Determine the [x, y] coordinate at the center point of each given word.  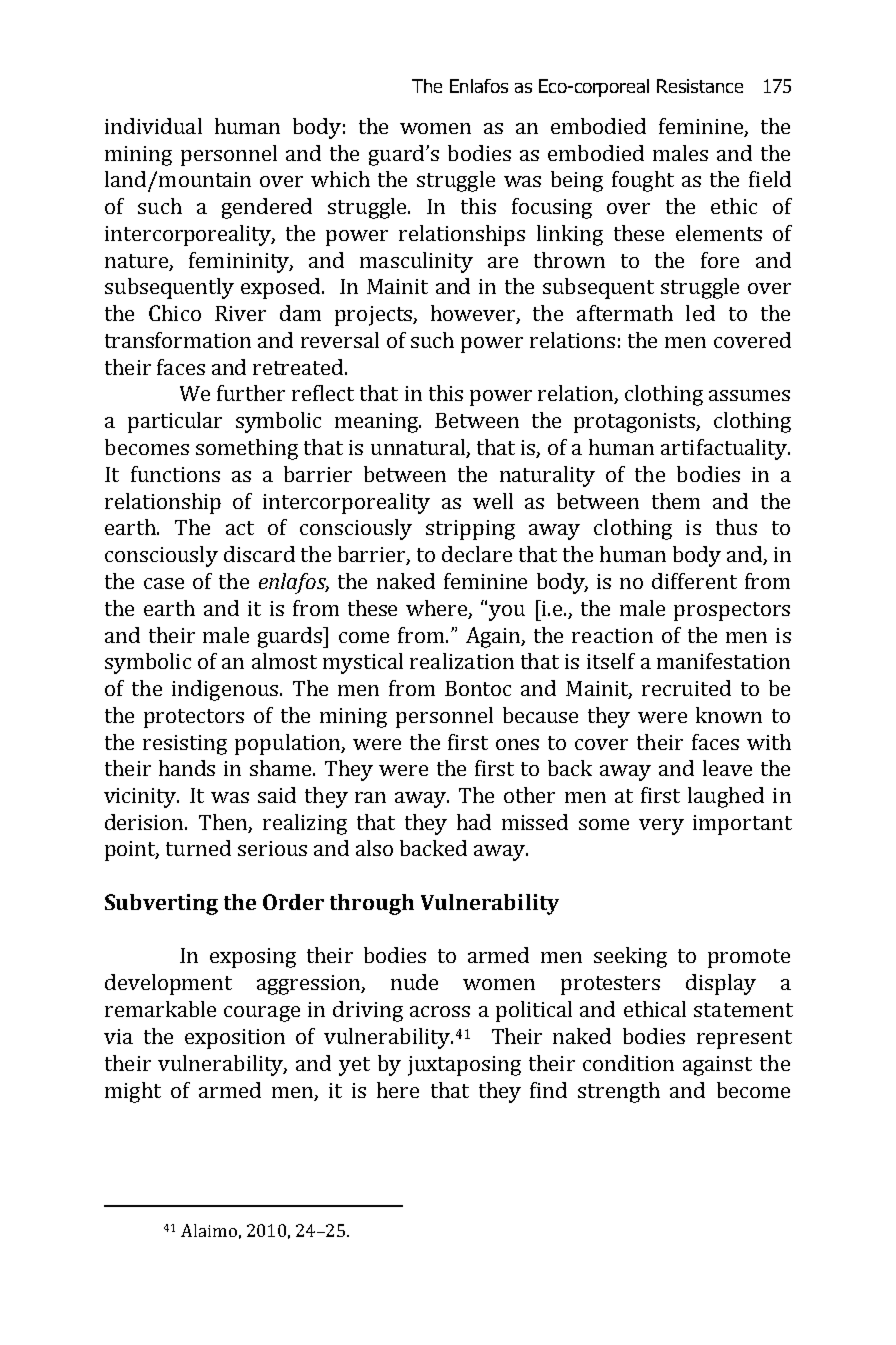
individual [153, 126]
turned [198, 848]
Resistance [700, 86]
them [676, 501]
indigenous [225, 690]
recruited [686, 688]
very [661, 827]
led [700, 313]
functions [175, 474]
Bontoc [478, 688]
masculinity [416, 262]
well [493, 501]
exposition [235, 1039]
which [340, 179]
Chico [175, 313]
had [474, 822]
